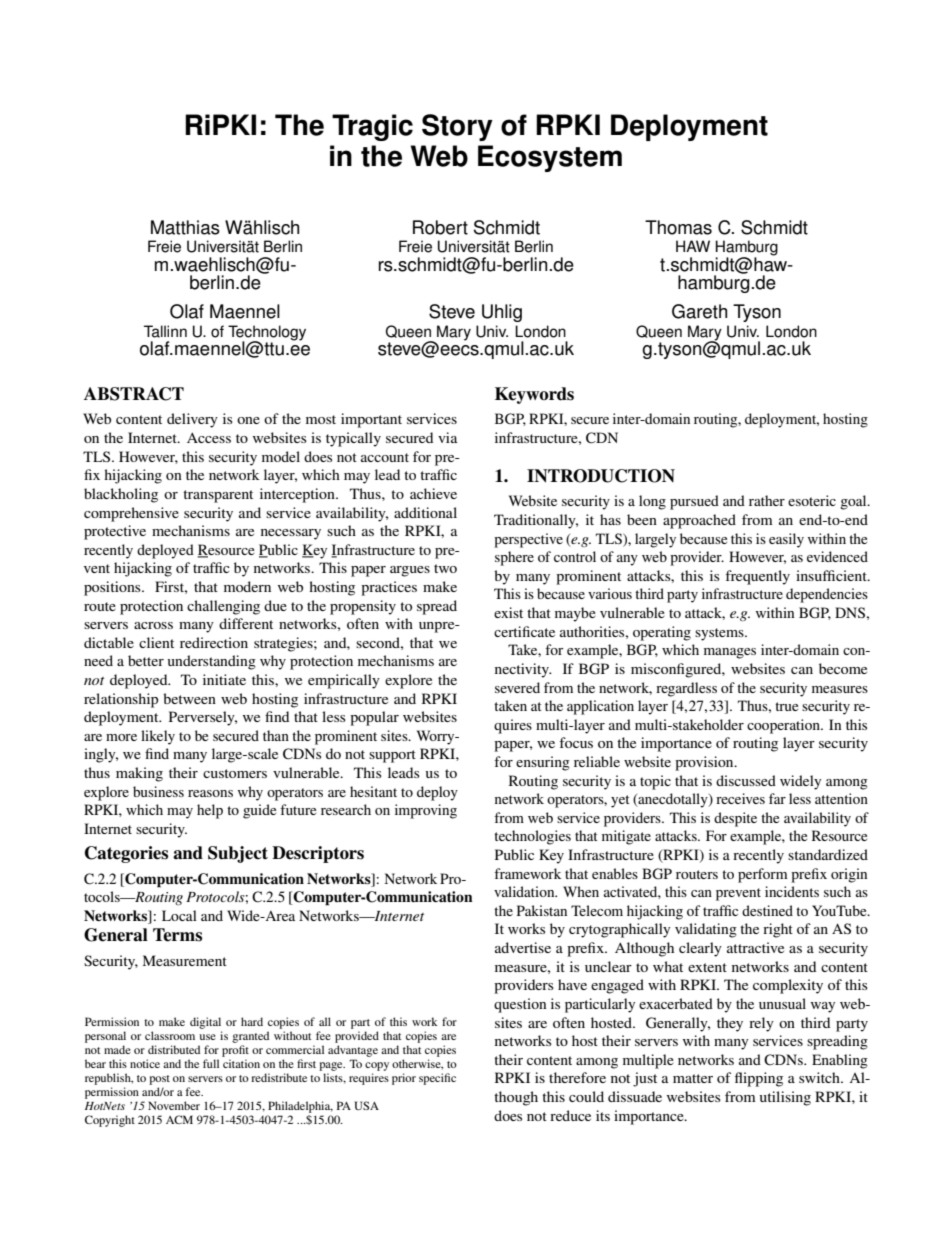 The image size is (952, 1233). I want to click on exist, so click(508, 612).
